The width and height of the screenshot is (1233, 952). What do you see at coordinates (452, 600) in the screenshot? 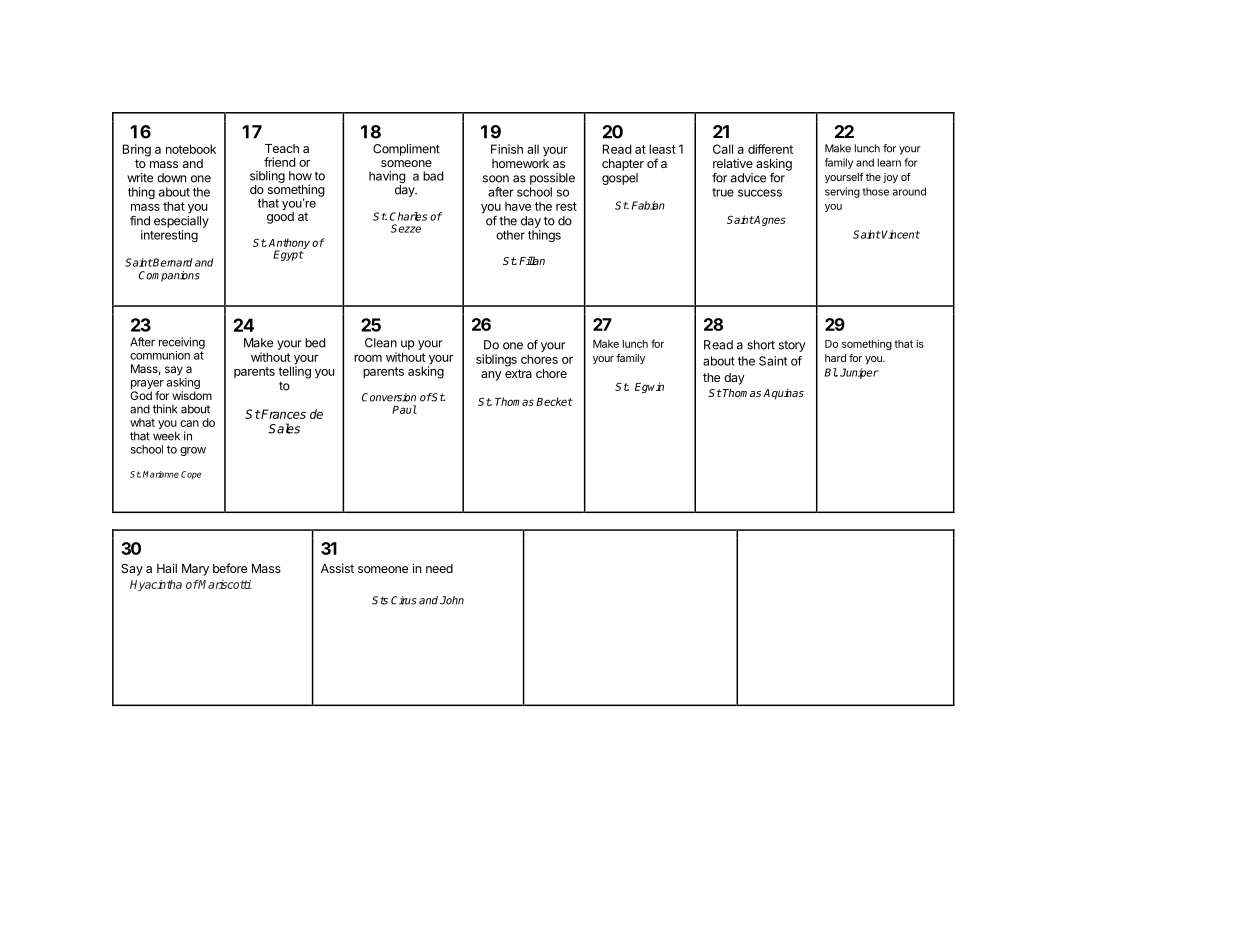
I see `John` at bounding box center [452, 600].
